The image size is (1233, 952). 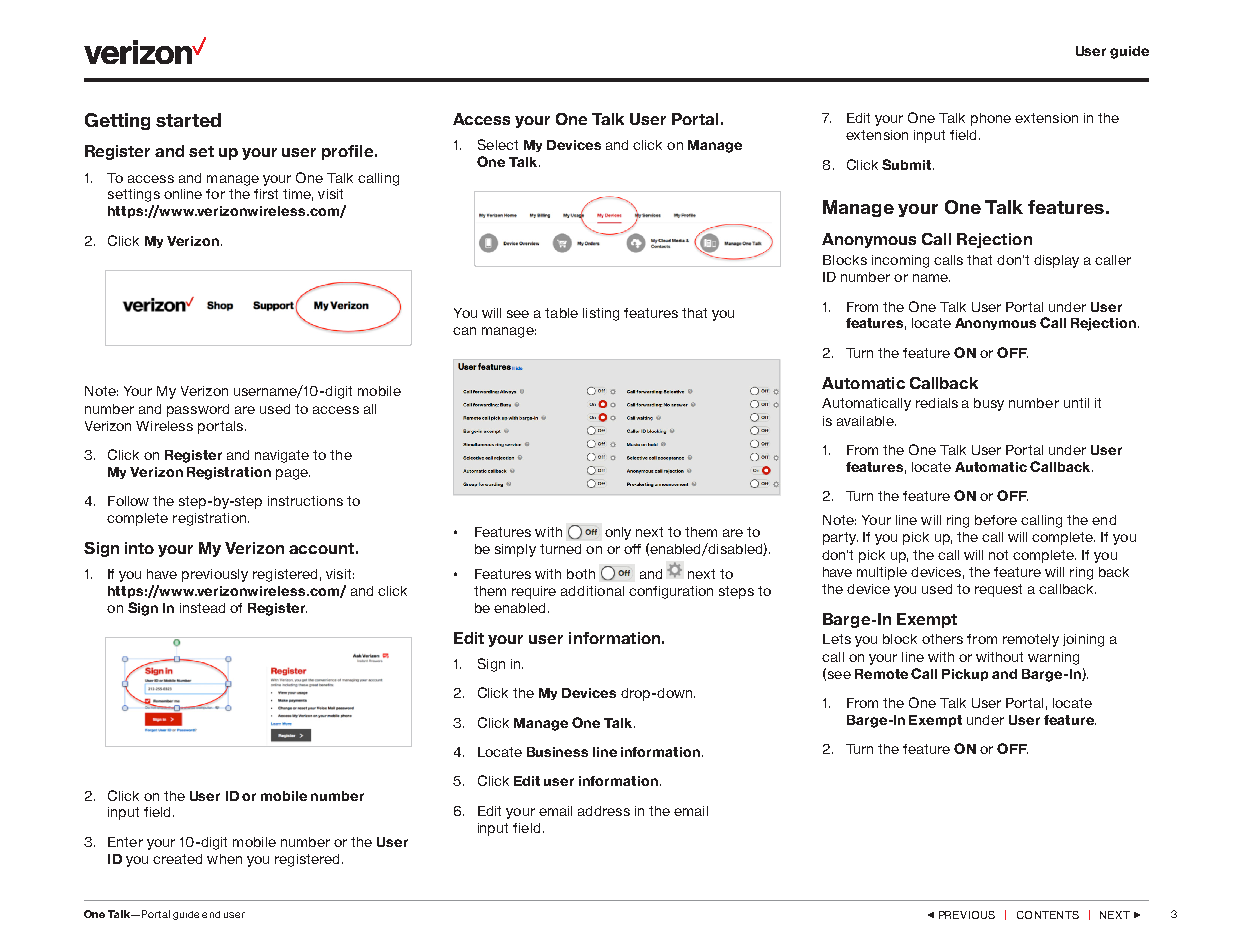 What do you see at coordinates (1048, 915) in the screenshot?
I see `CONTENTS` at bounding box center [1048, 915].
